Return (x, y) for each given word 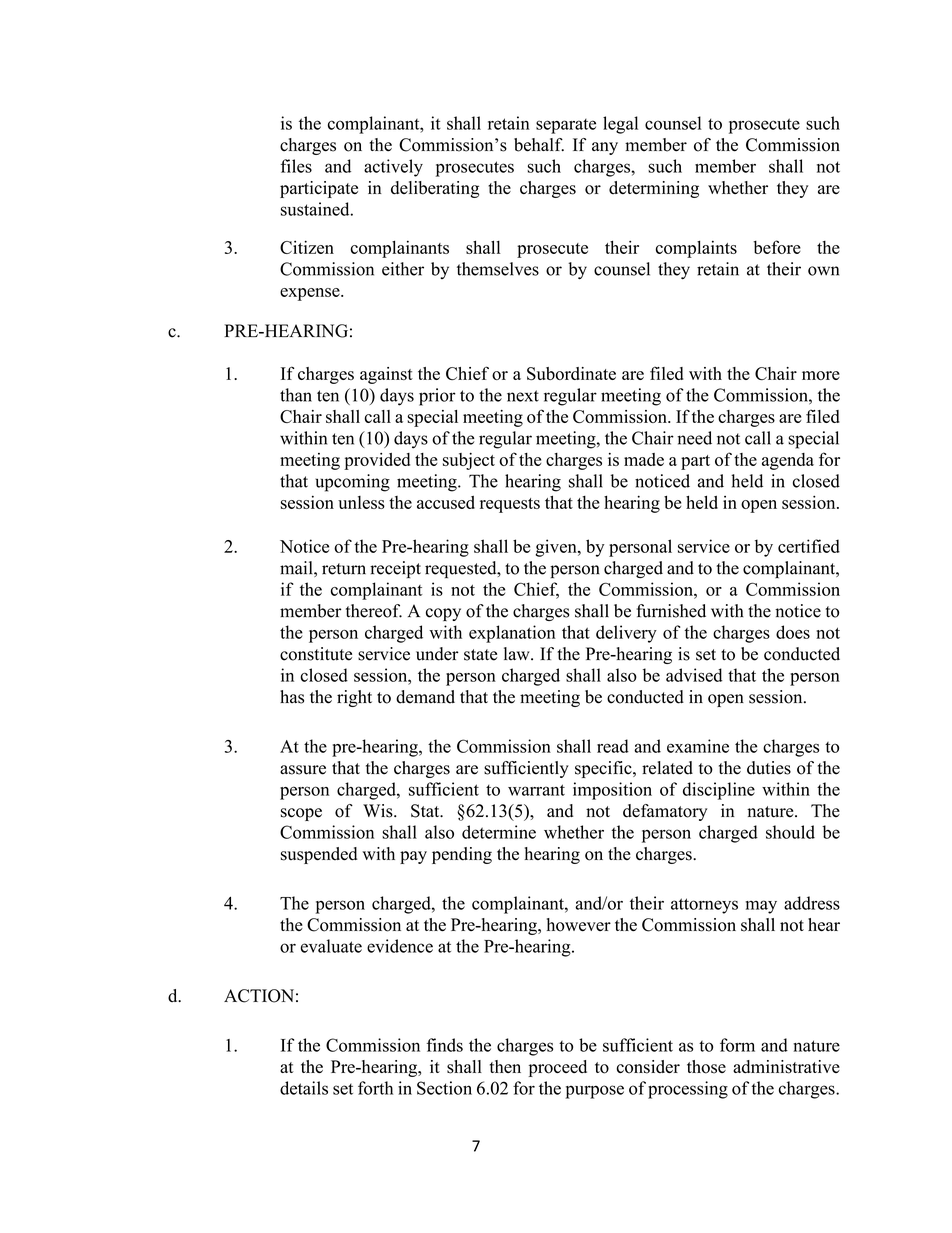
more (821, 375)
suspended (319, 855)
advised (694, 675)
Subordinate (571, 373)
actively (393, 168)
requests (510, 505)
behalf (539, 145)
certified (809, 546)
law (518, 653)
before (777, 247)
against (386, 375)
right (354, 698)
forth (375, 1088)
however (579, 925)
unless (361, 502)
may (761, 907)
